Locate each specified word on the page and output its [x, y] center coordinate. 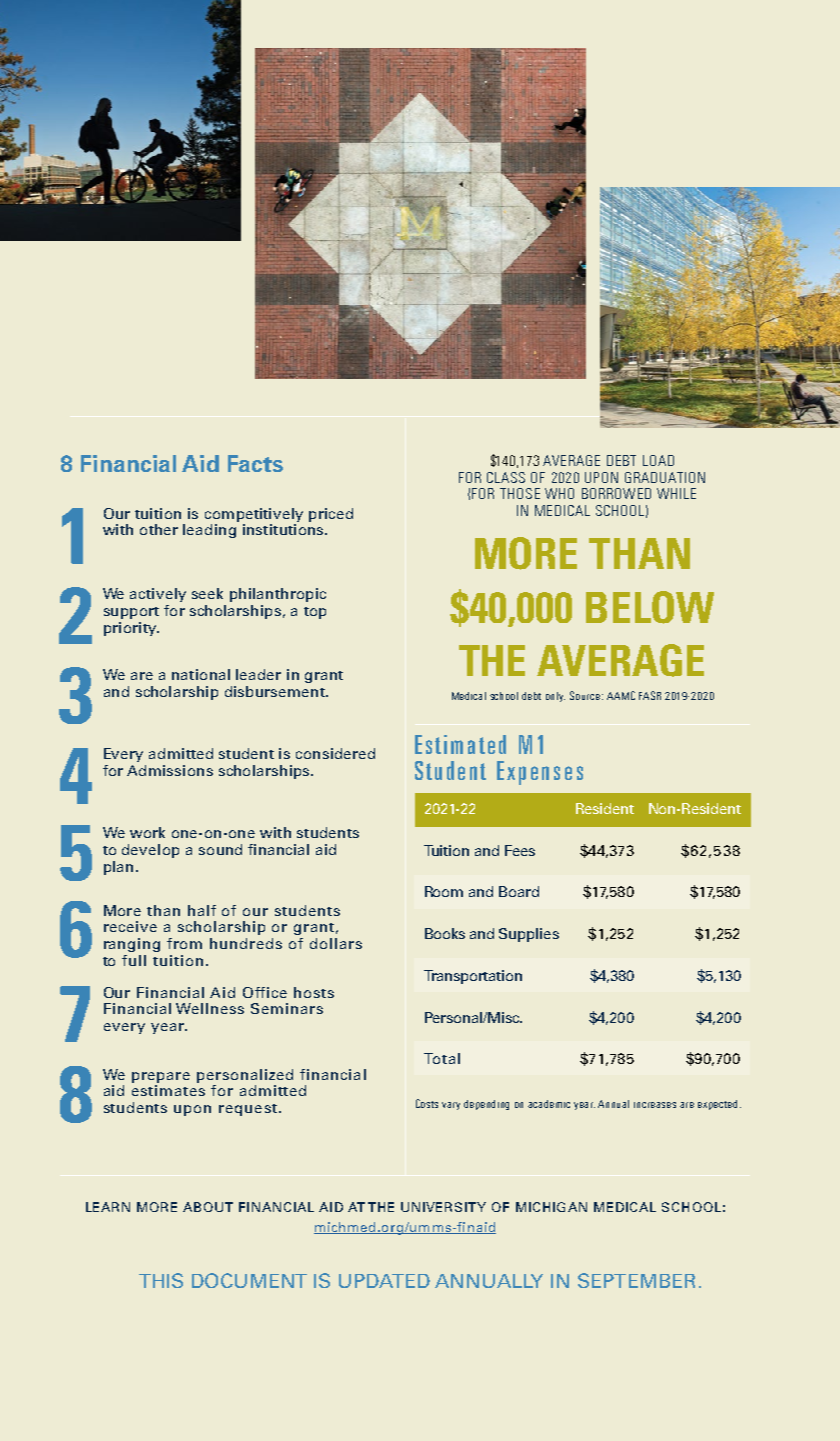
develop [150, 851]
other [159, 529]
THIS [161, 1280]
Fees [520, 850]
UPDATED [384, 1281]
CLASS [506, 477]
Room [444, 891]
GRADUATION [665, 477]
